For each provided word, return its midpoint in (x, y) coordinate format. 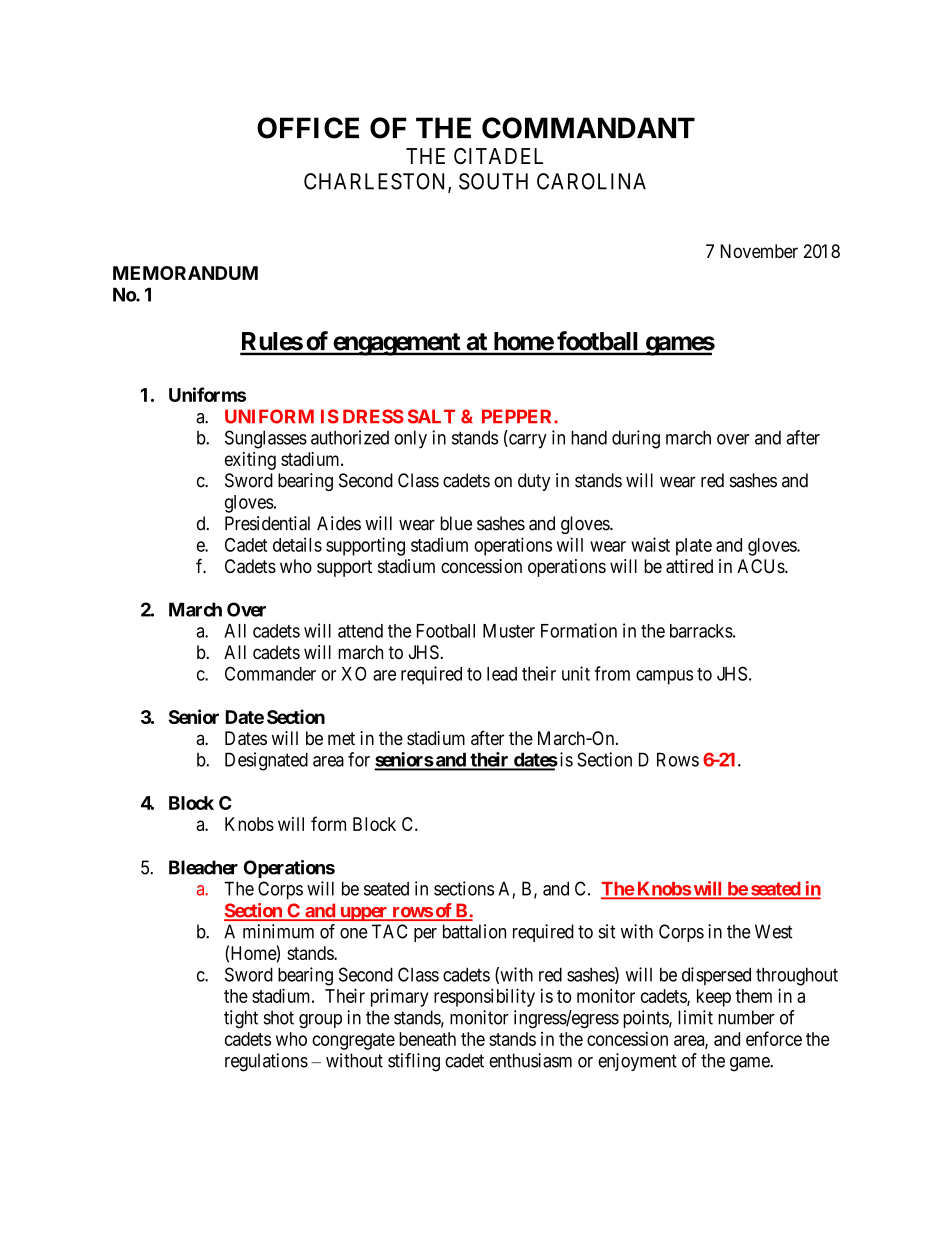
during (636, 439)
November (759, 251)
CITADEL (498, 156)
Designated (266, 761)
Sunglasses (266, 439)
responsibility (484, 997)
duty (534, 482)
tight (241, 1019)
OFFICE (308, 128)
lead (502, 674)
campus (664, 677)
